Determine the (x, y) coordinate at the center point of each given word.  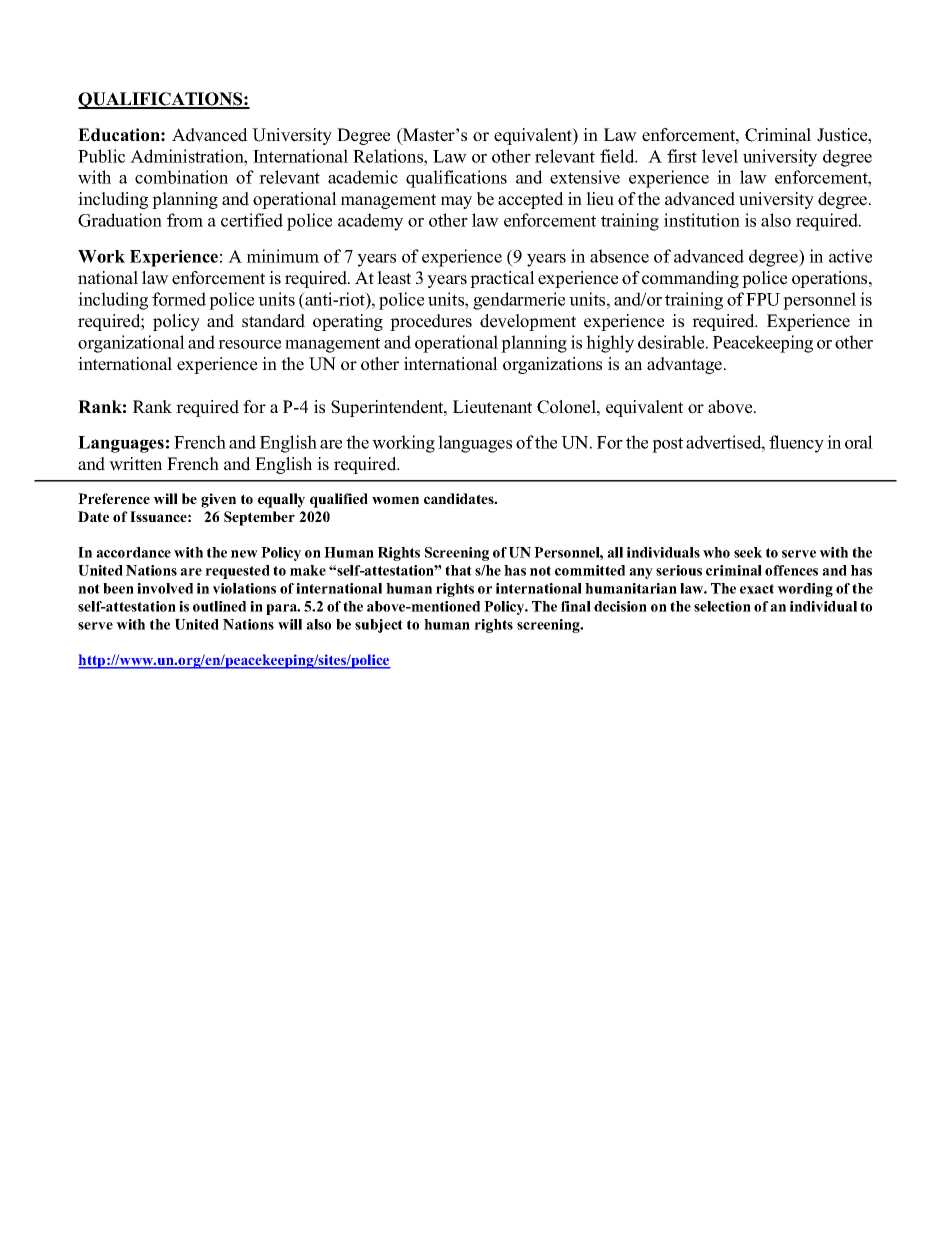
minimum (283, 256)
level (720, 156)
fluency (796, 444)
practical (502, 279)
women (395, 500)
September (259, 518)
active (850, 256)
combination (181, 177)
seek (748, 552)
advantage (686, 365)
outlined (219, 606)
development (528, 322)
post (667, 445)
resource (249, 344)
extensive (585, 177)
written (135, 464)
